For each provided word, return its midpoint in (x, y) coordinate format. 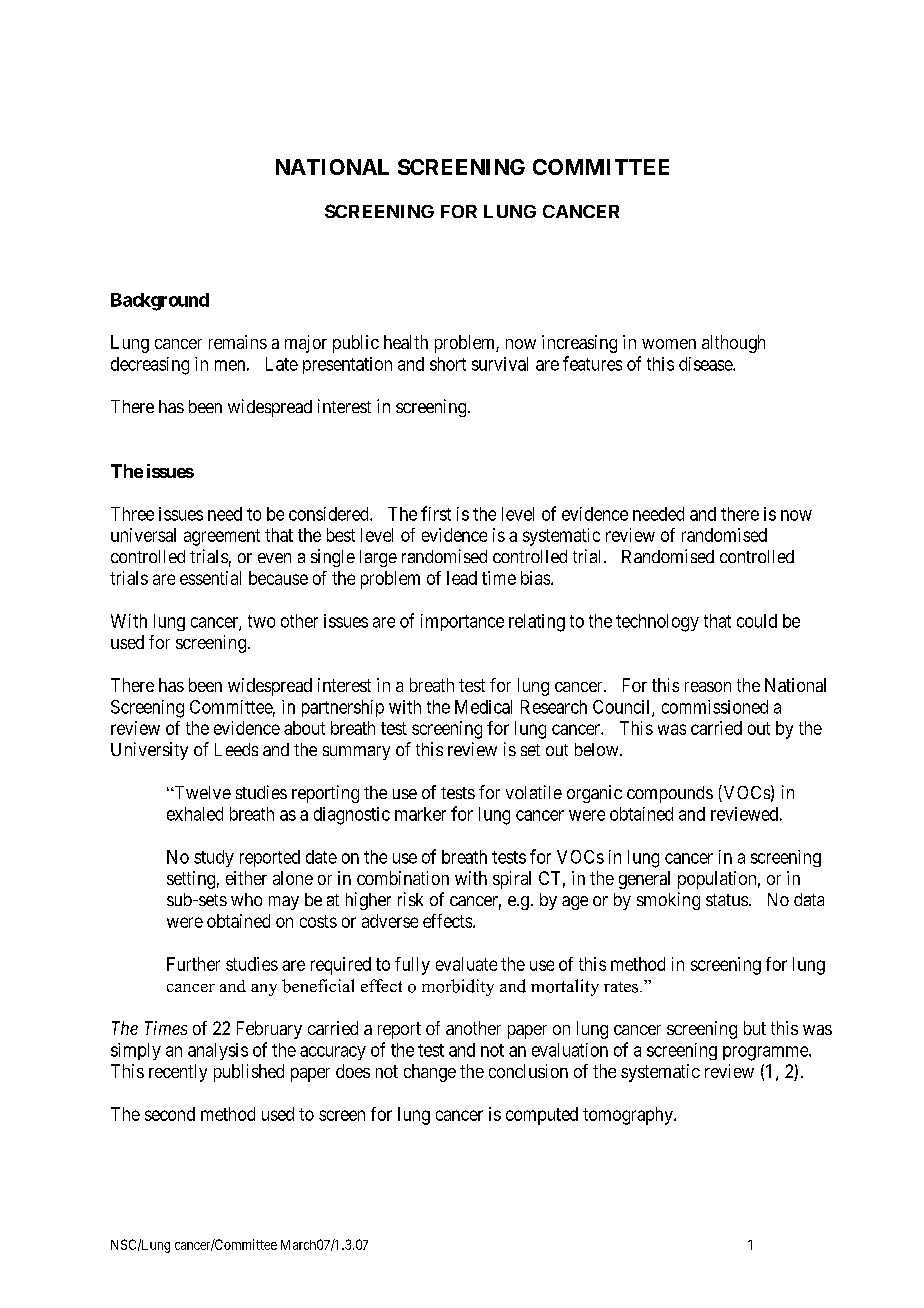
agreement (222, 537)
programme (766, 1053)
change (430, 1073)
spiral (512, 880)
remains (238, 342)
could (757, 621)
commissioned (715, 707)
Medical (483, 707)
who (246, 899)
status (727, 900)
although (733, 344)
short (448, 364)
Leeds (236, 749)
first (436, 513)
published (249, 1073)
